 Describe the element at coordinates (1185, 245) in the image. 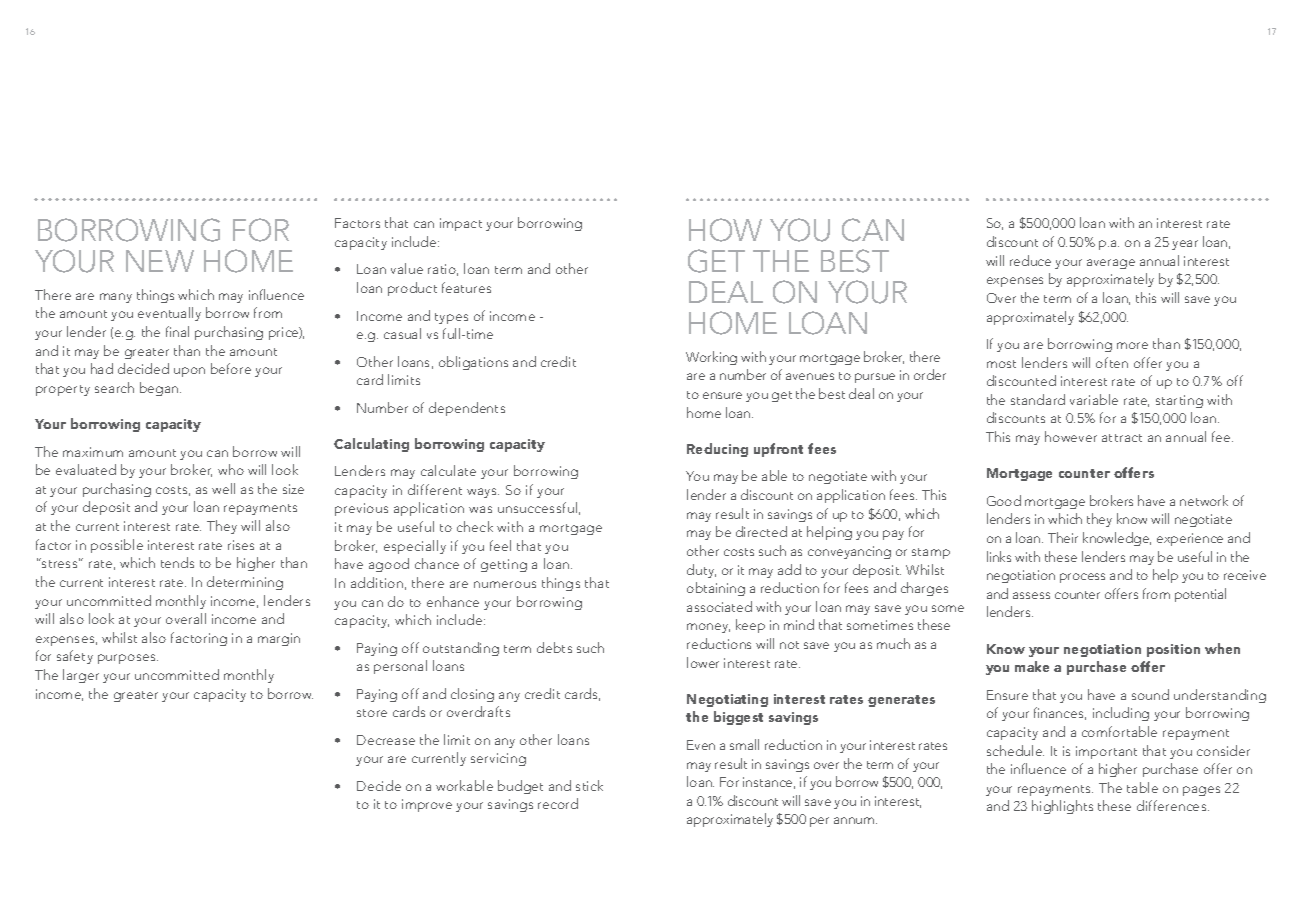

I see `year` at that location.
